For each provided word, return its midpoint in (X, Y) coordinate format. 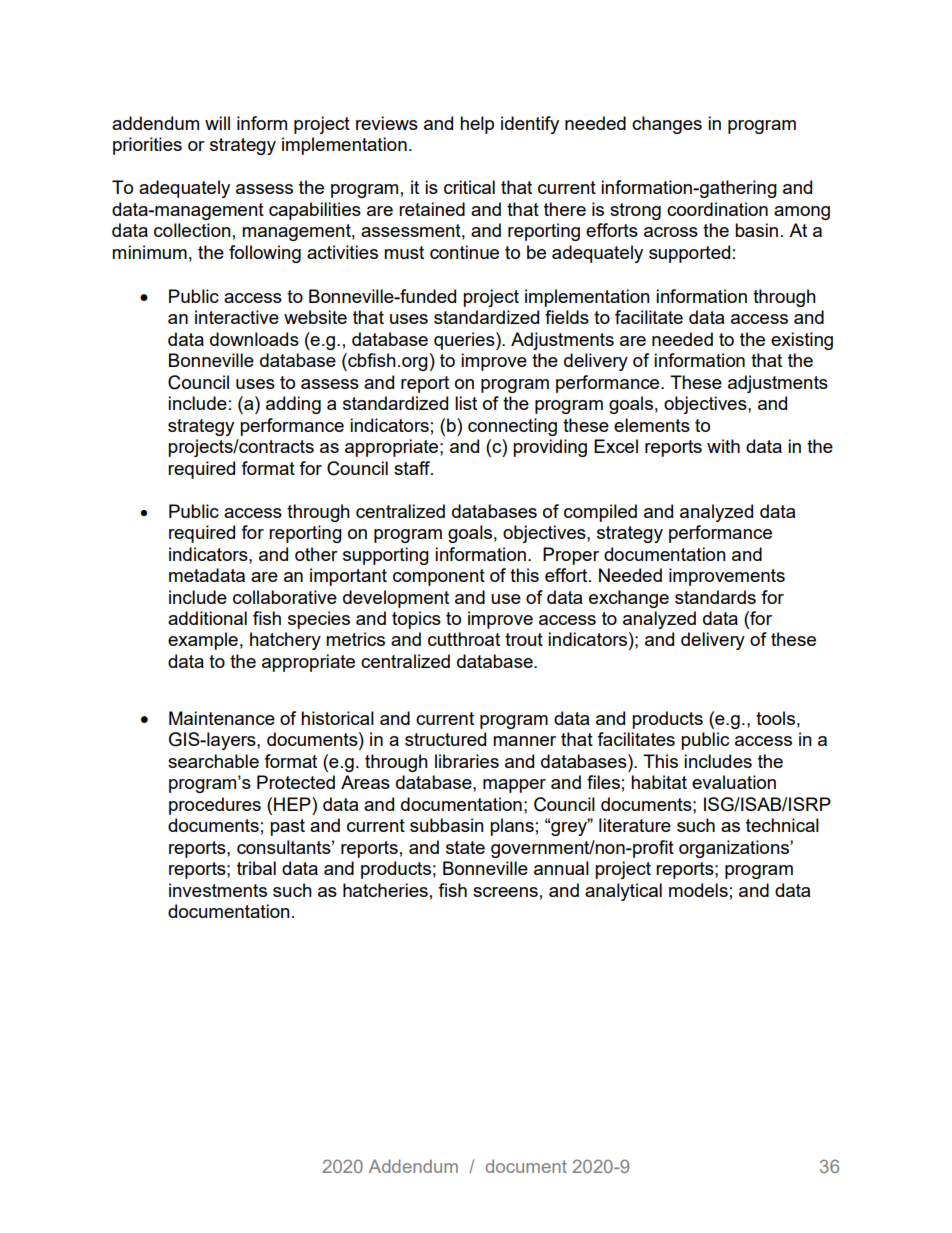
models (698, 890)
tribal (256, 868)
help (477, 125)
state (465, 847)
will (217, 123)
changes (667, 125)
